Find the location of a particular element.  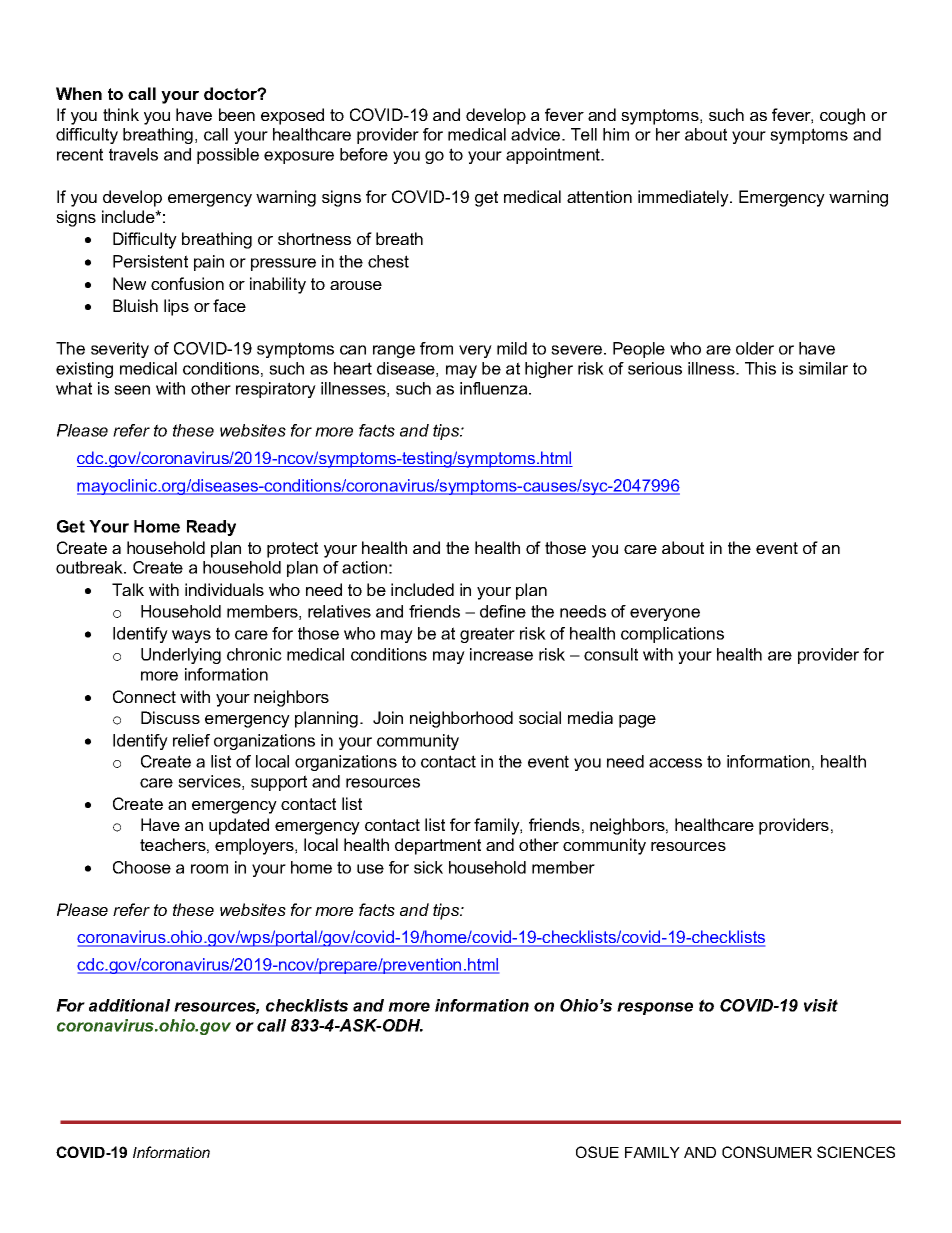

response is located at coordinates (655, 1008).
